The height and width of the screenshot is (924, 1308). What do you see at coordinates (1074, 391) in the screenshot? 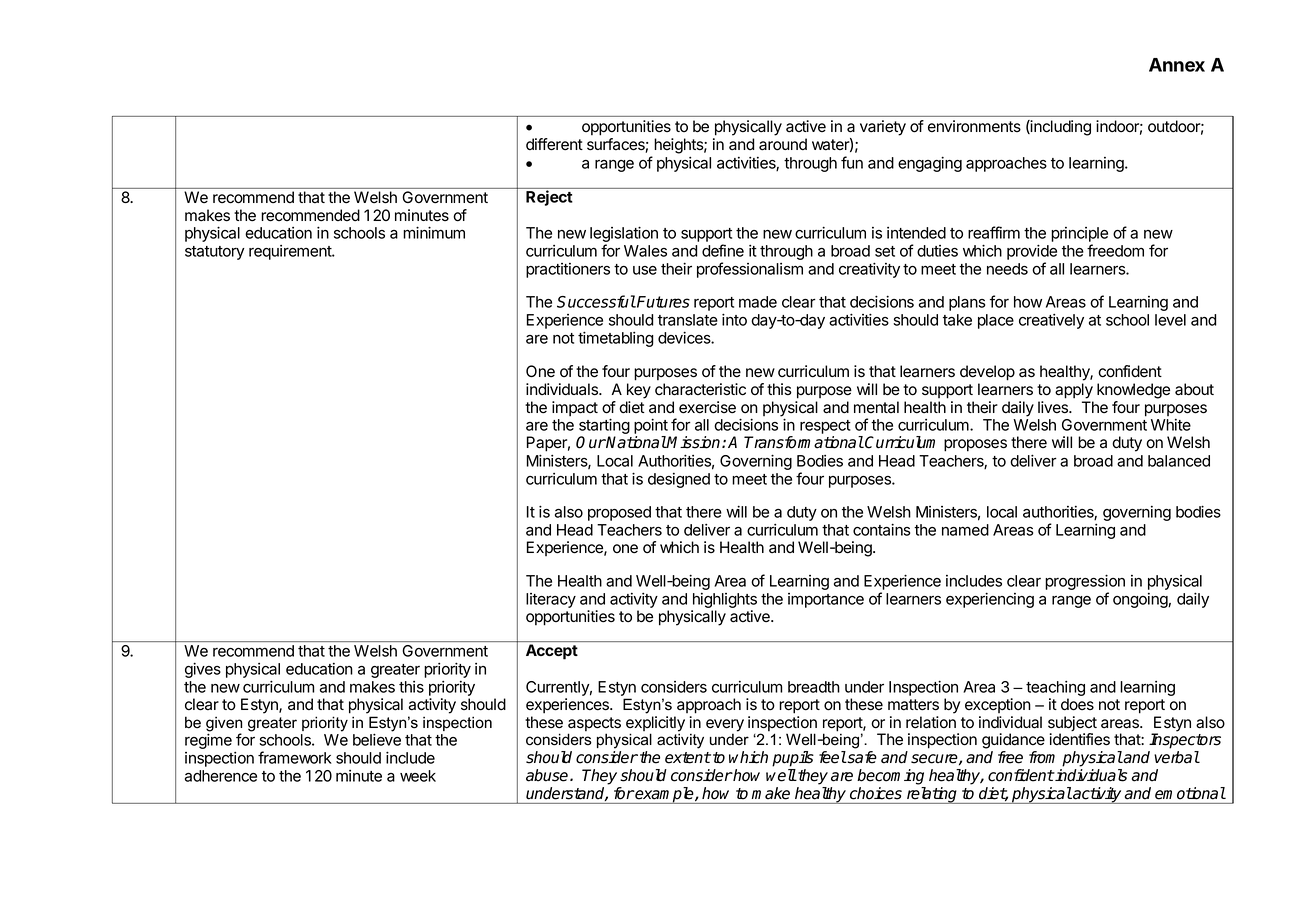
I see `apply` at bounding box center [1074, 391].
